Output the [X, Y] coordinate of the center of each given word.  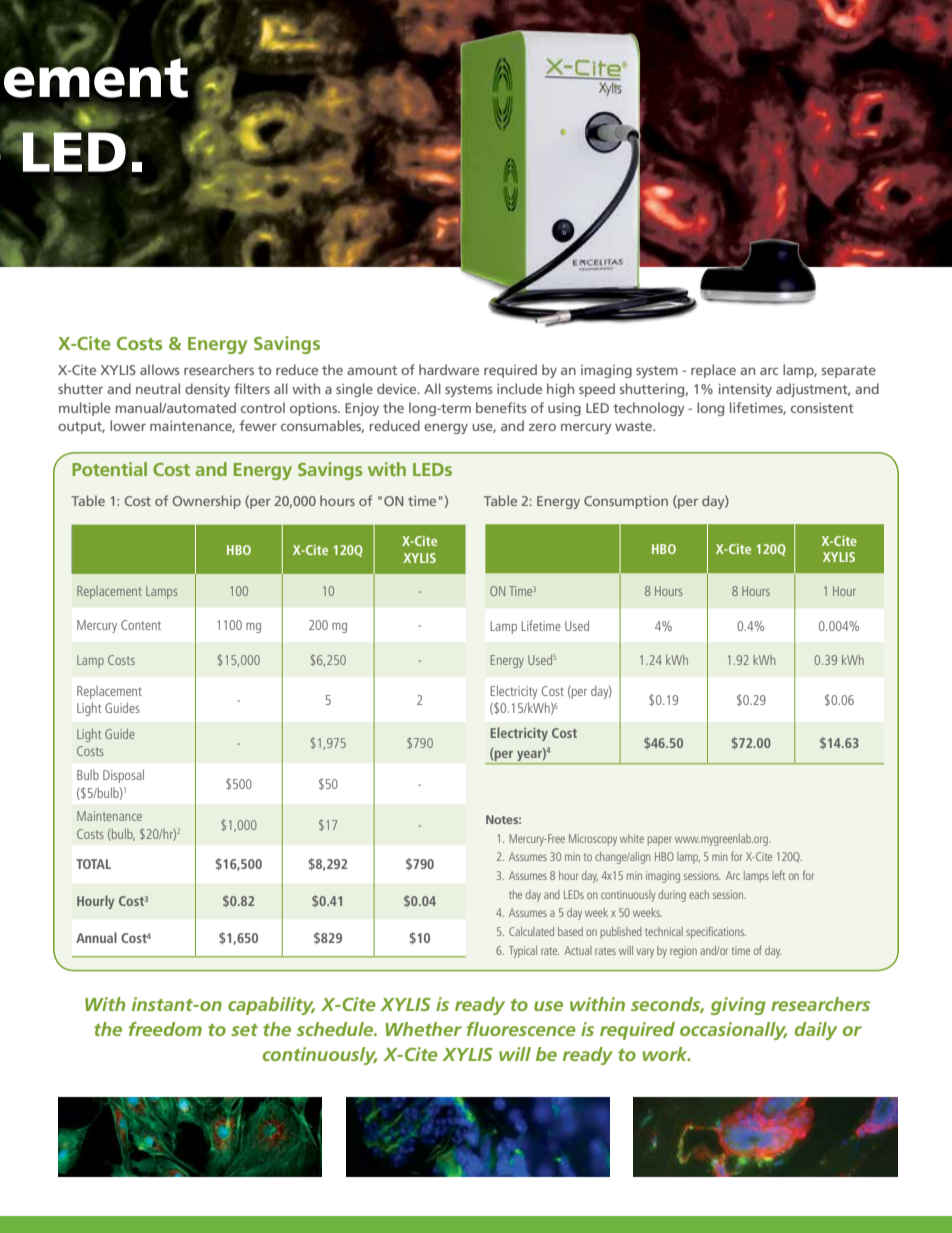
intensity [745, 390]
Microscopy [593, 840]
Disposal [123, 776]
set [244, 1030]
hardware [449, 369]
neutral [158, 388]
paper [660, 841]
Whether [423, 1029]
